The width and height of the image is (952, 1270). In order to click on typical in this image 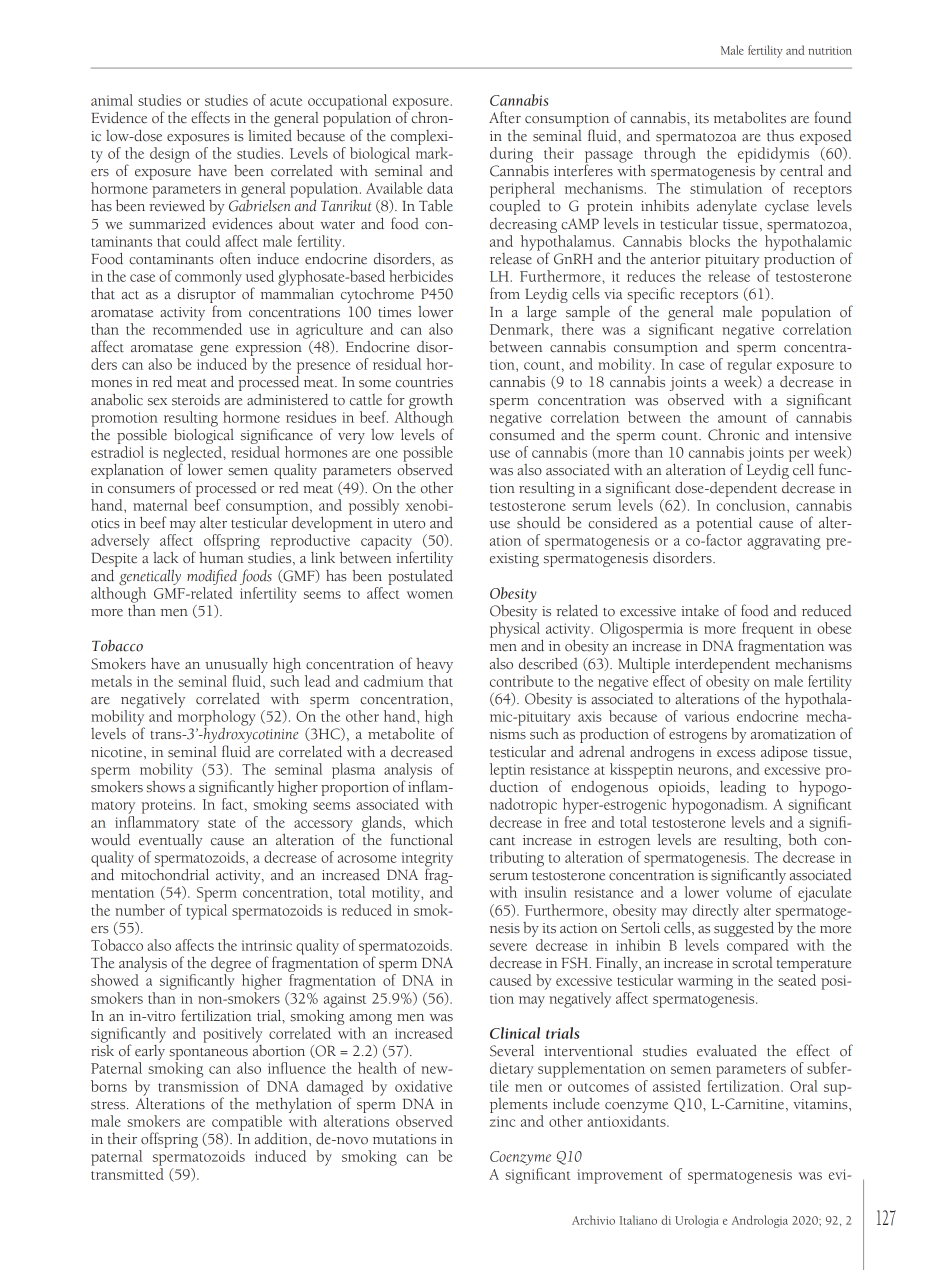, I will do `click(206, 912)`.
